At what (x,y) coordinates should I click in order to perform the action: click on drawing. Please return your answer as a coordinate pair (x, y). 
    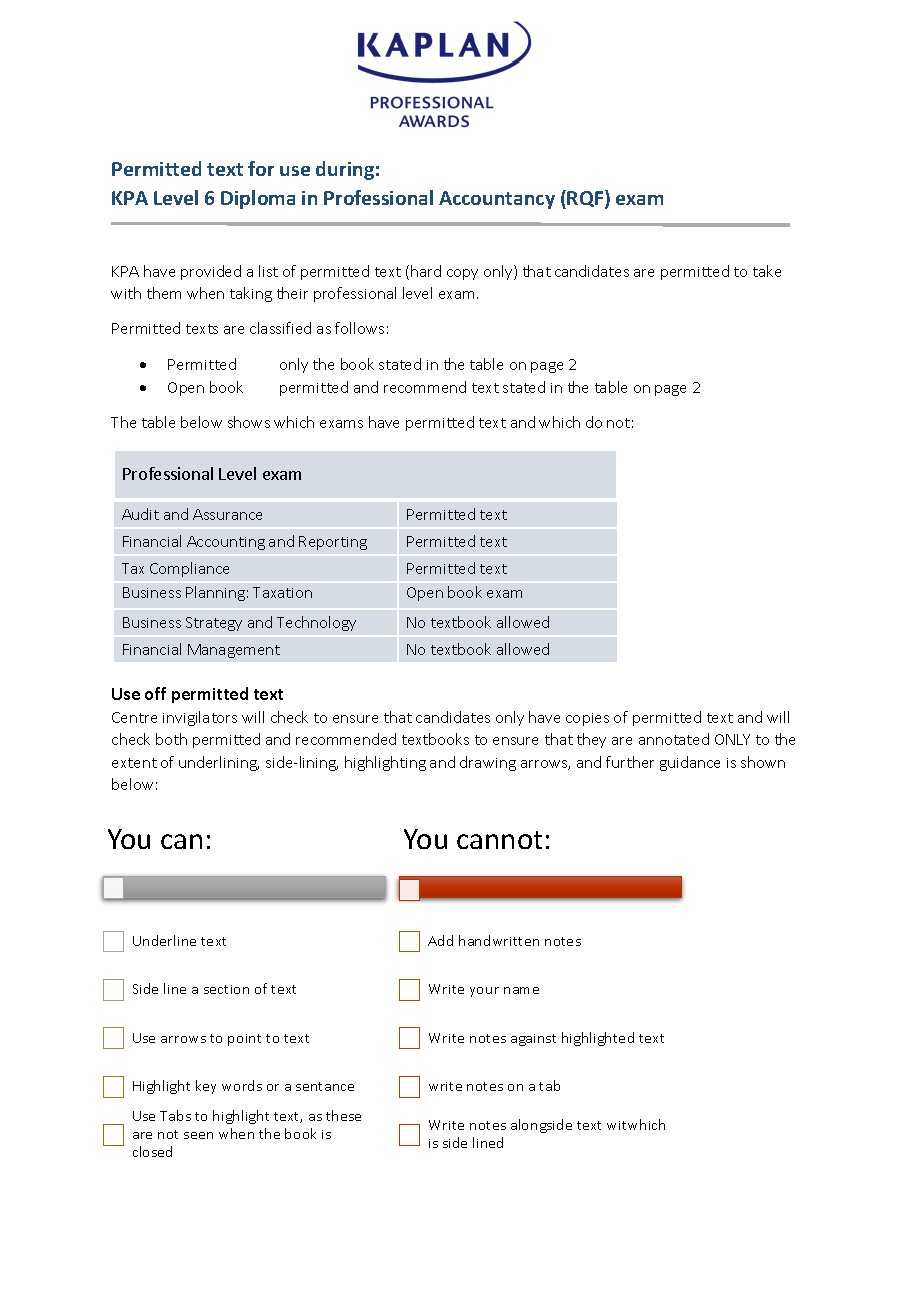
    Looking at the image, I should click on (488, 763).
